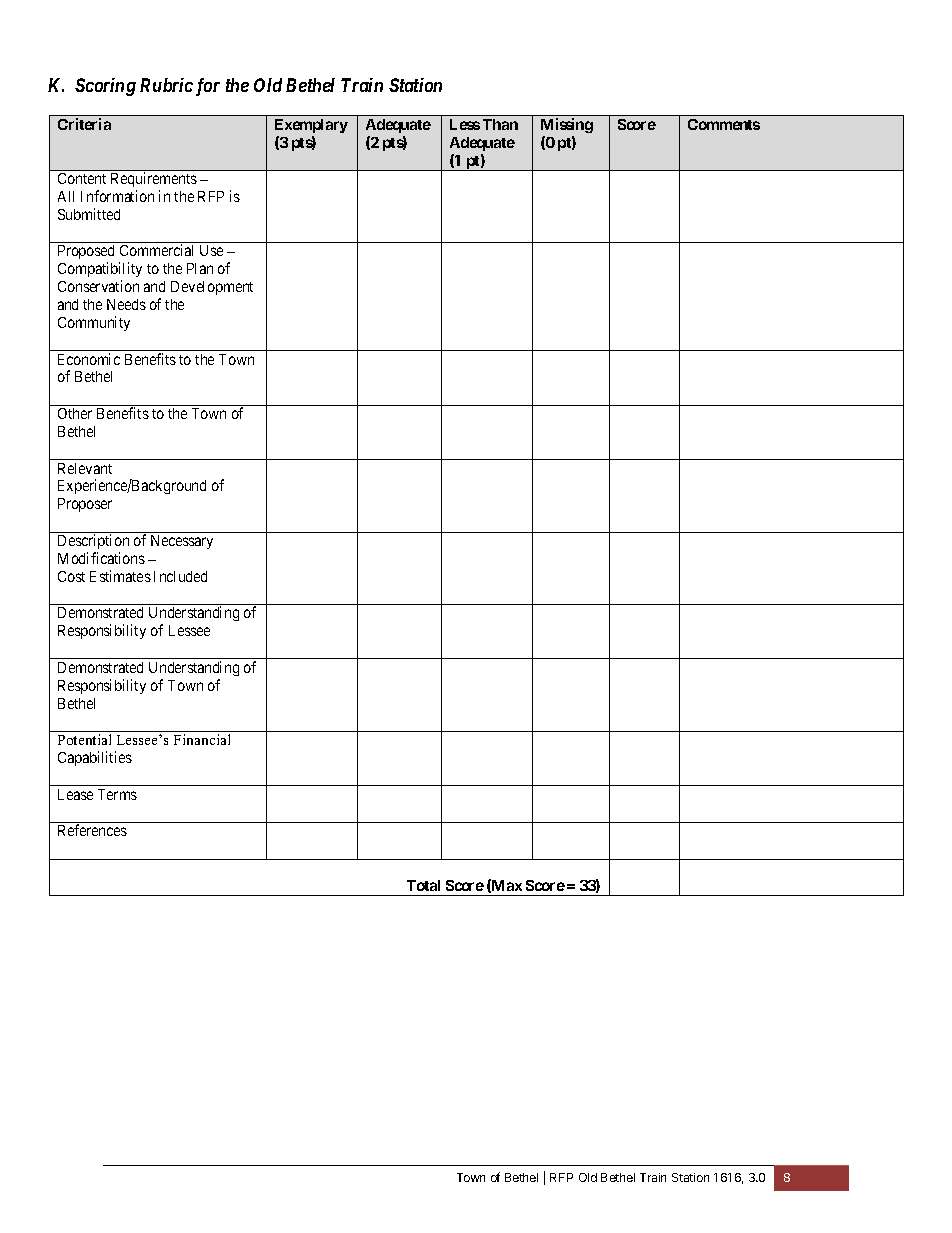  Describe the element at coordinates (724, 124) in the screenshot. I see `Comments` at that location.
